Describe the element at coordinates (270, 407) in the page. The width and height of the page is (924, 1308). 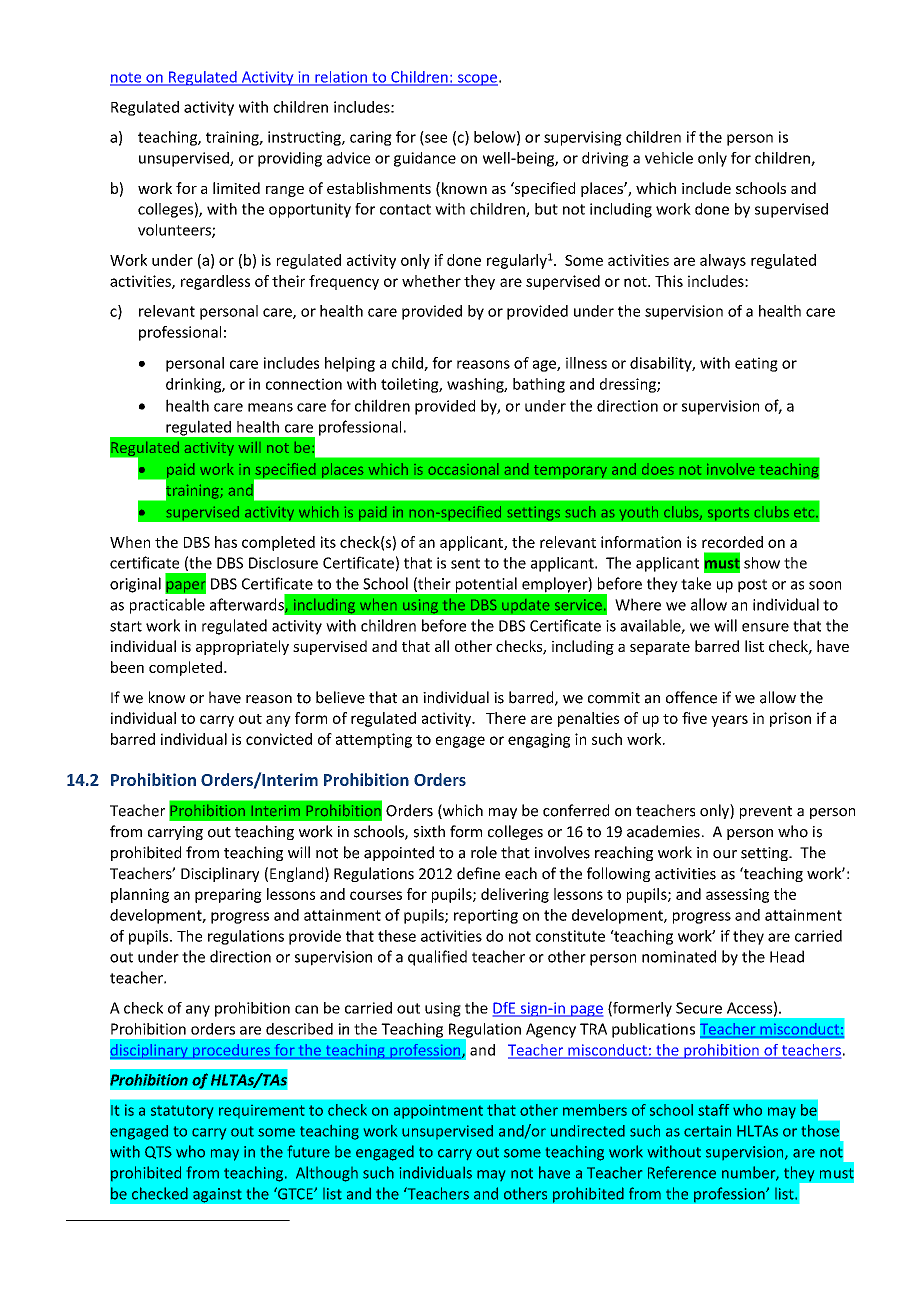
I see `means` at that location.
